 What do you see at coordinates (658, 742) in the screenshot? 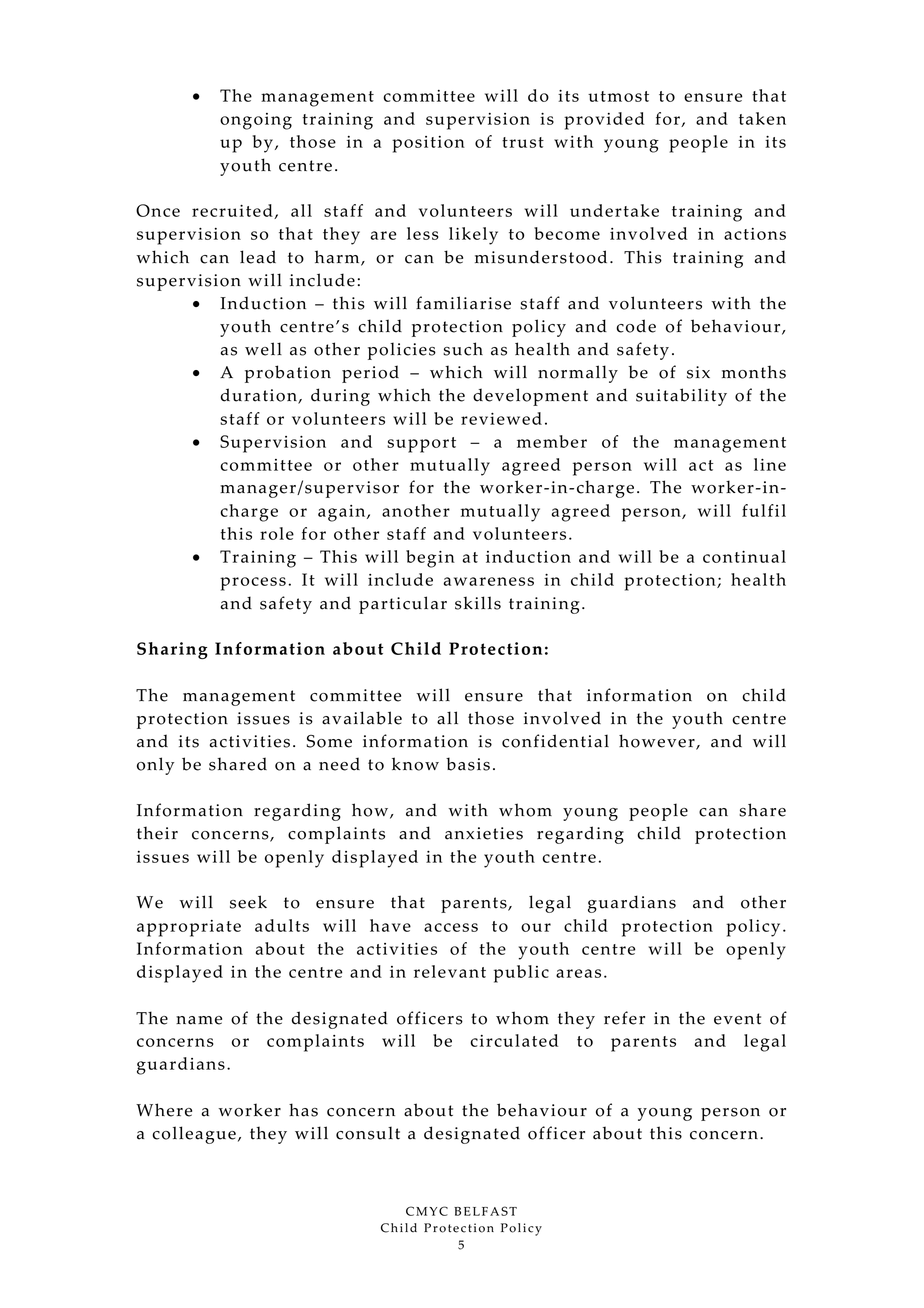
I see `however` at bounding box center [658, 742].
